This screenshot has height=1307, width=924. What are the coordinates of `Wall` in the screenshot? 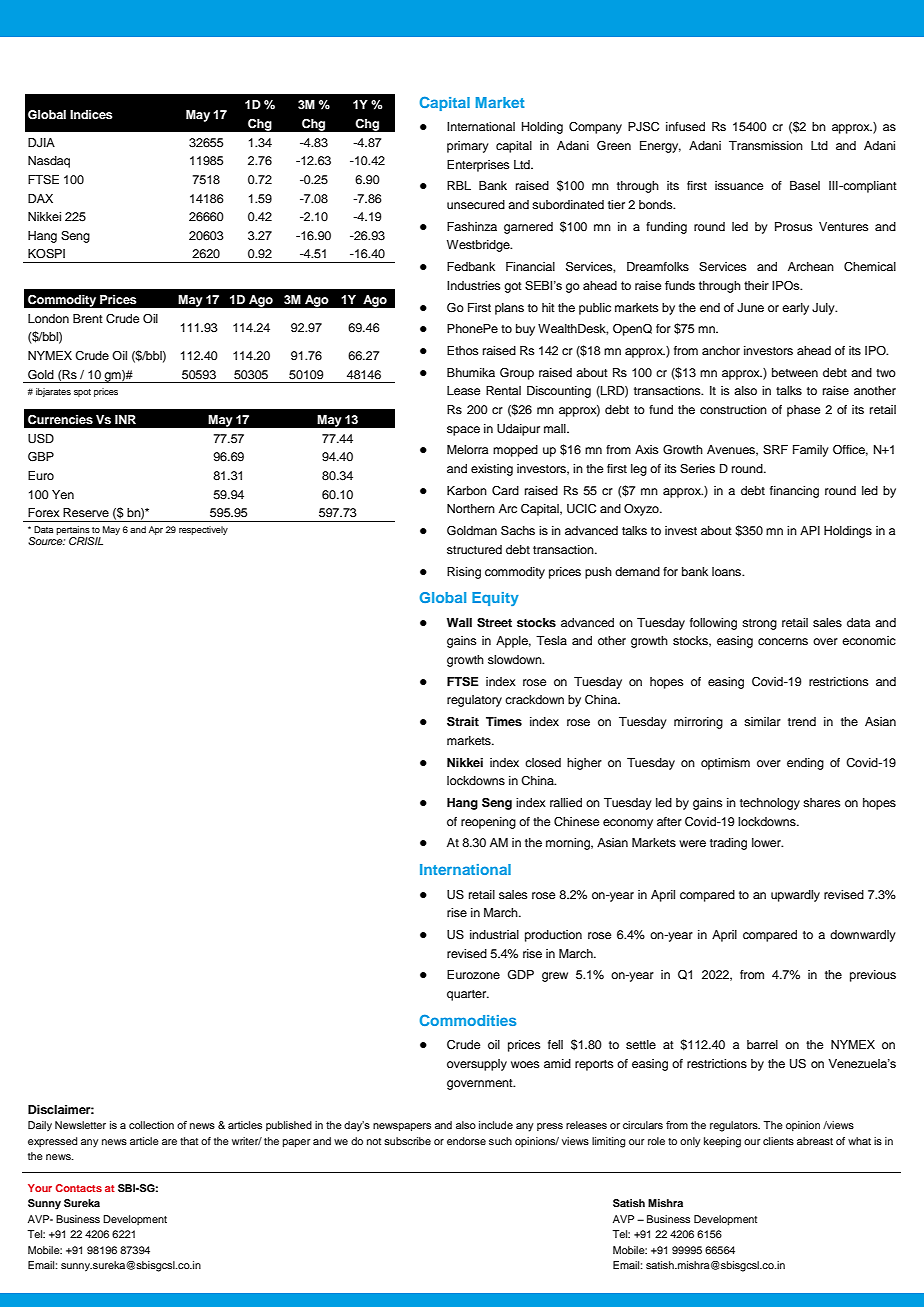 It's located at (459, 622).
